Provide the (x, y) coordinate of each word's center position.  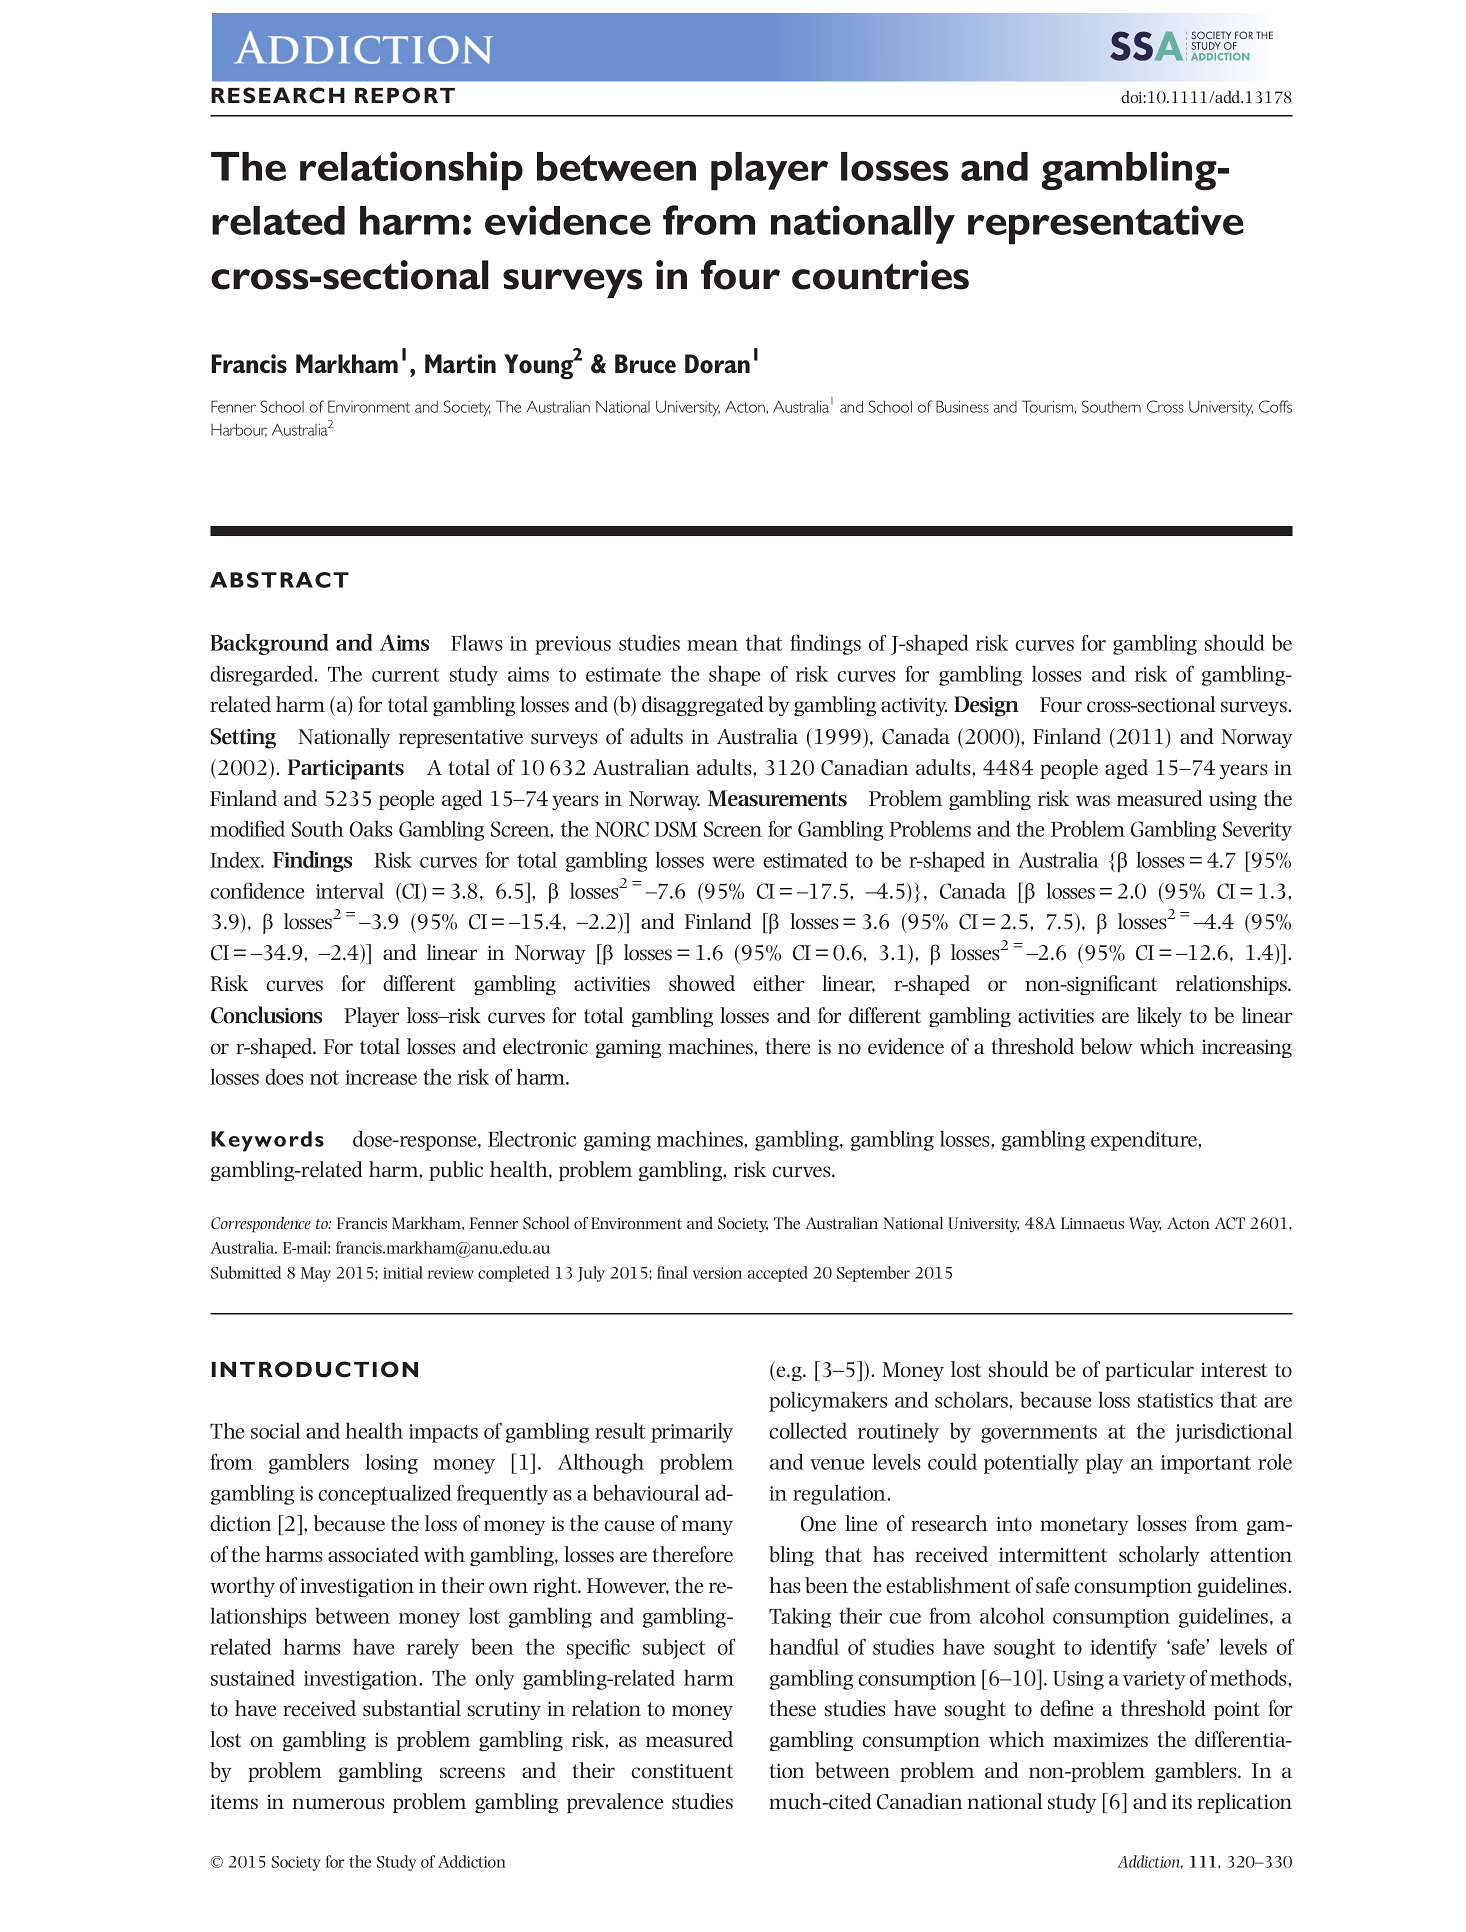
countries (880, 275)
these (793, 1708)
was (1093, 801)
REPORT (405, 95)
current (405, 675)
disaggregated (703, 706)
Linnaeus (1092, 1223)
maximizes (1100, 1740)
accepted (778, 1274)
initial (403, 1272)
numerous (338, 1804)
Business (962, 406)
